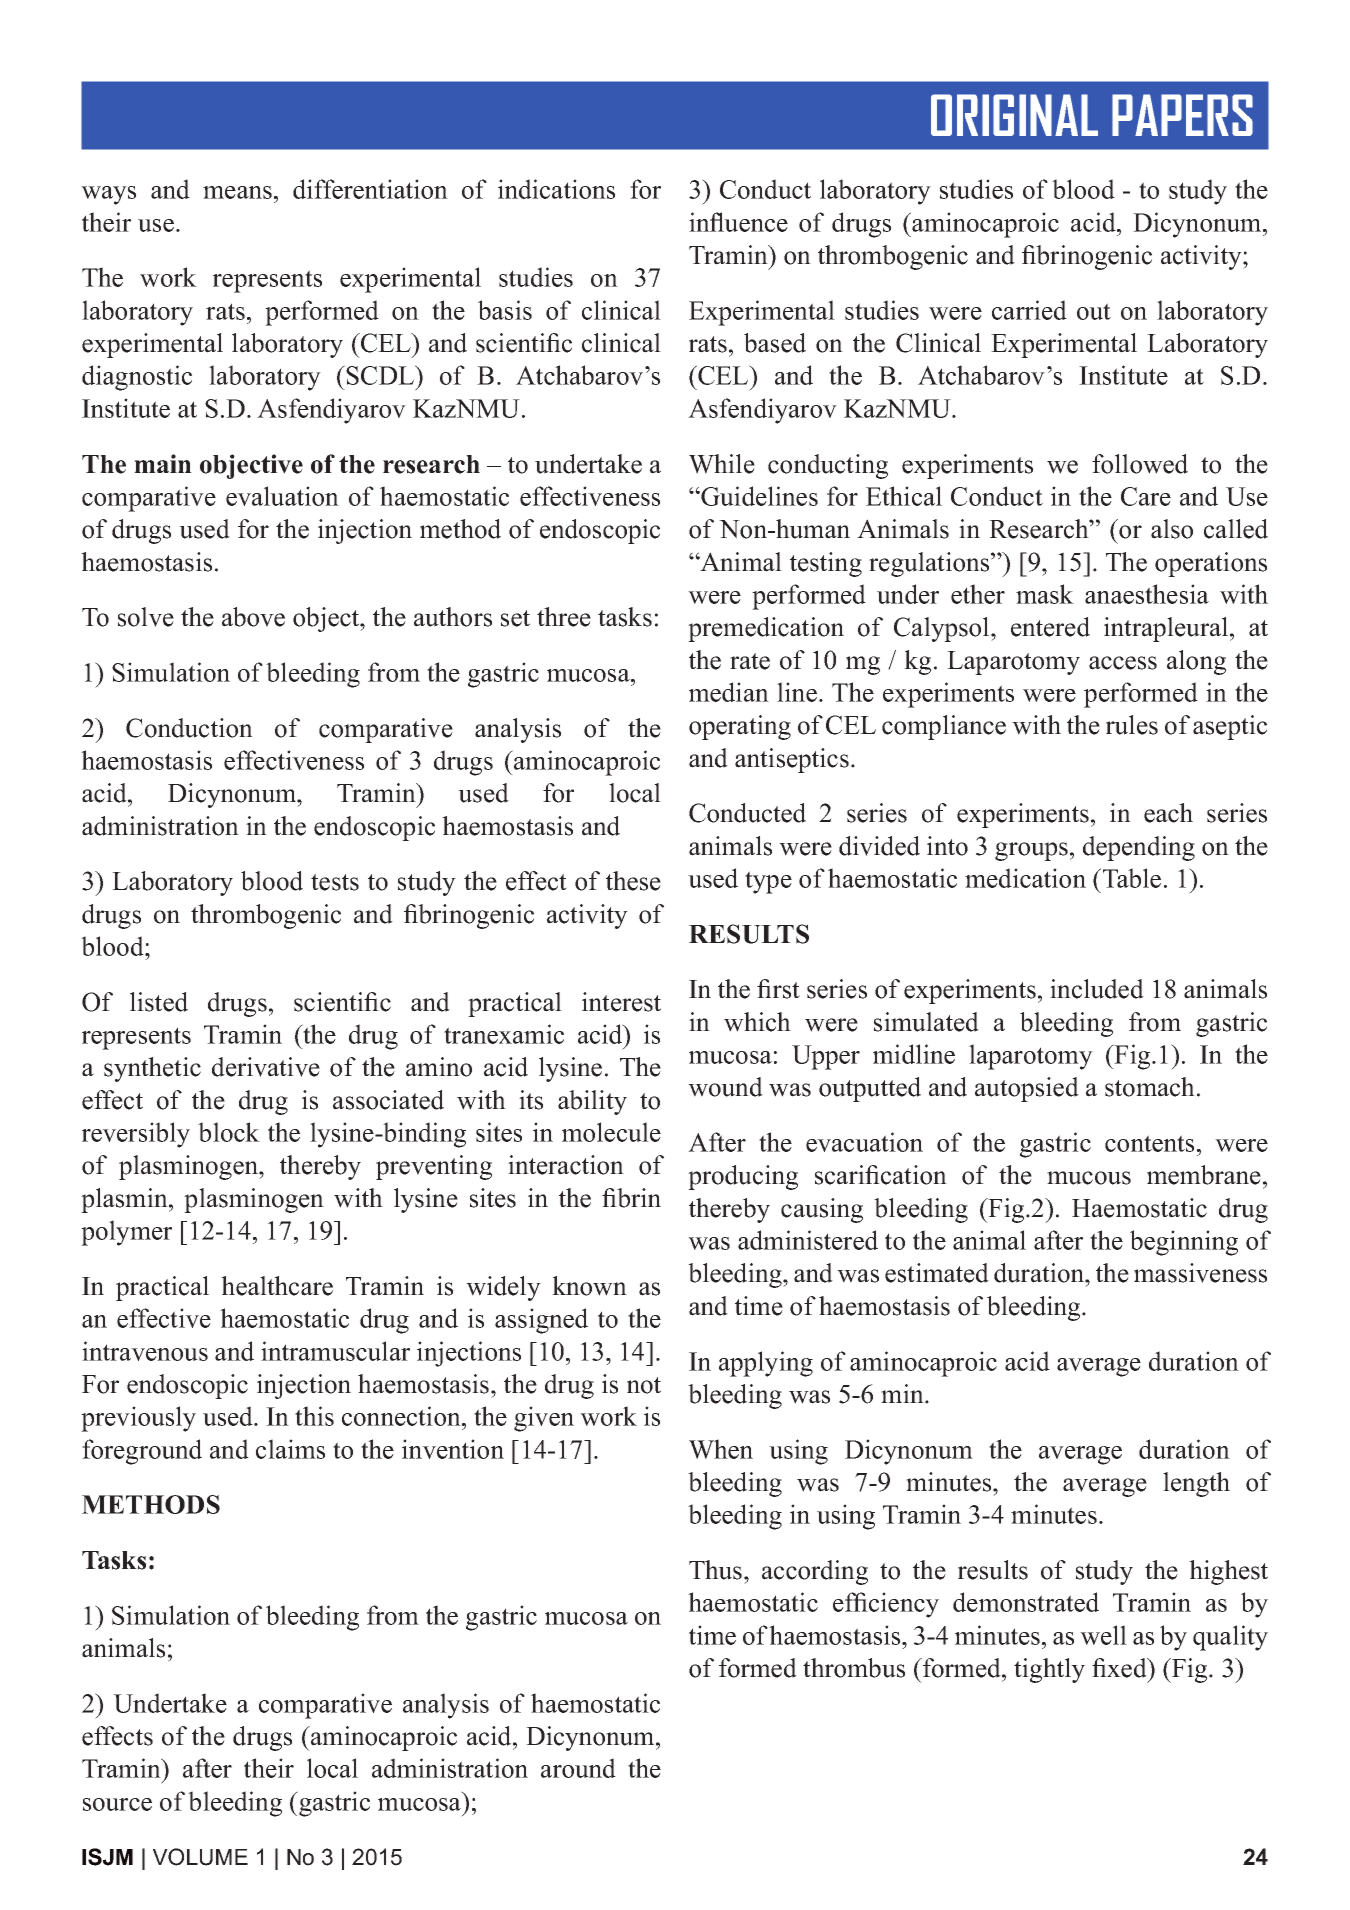 The height and width of the page is (1910, 1350). What do you see at coordinates (237, 192) in the page?
I see `means` at bounding box center [237, 192].
